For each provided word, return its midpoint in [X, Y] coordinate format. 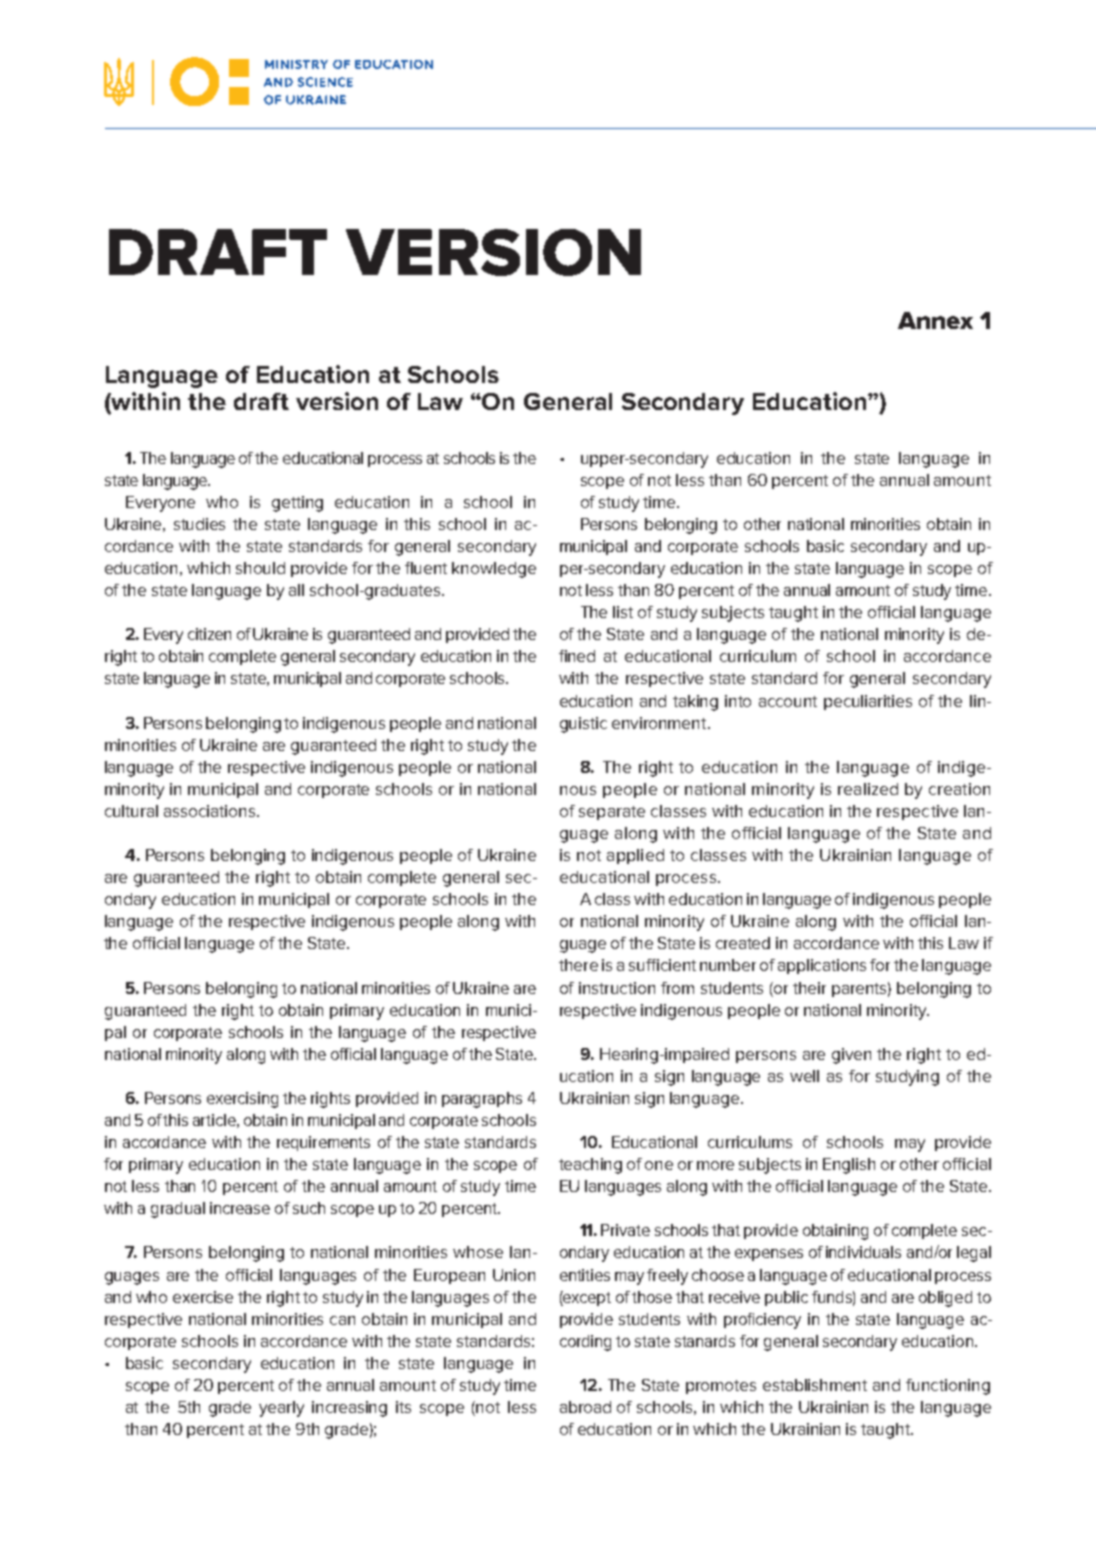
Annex [935, 320]
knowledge [494, 570]
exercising [242, 1100]
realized [868, 789]
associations [209, 811]
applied [635, 856]
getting [297, 504]
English [849, 1166]
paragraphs [482, 1100]
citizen [209, 634]
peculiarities [868, 702]
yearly [281, 1409]
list [623, 612]
